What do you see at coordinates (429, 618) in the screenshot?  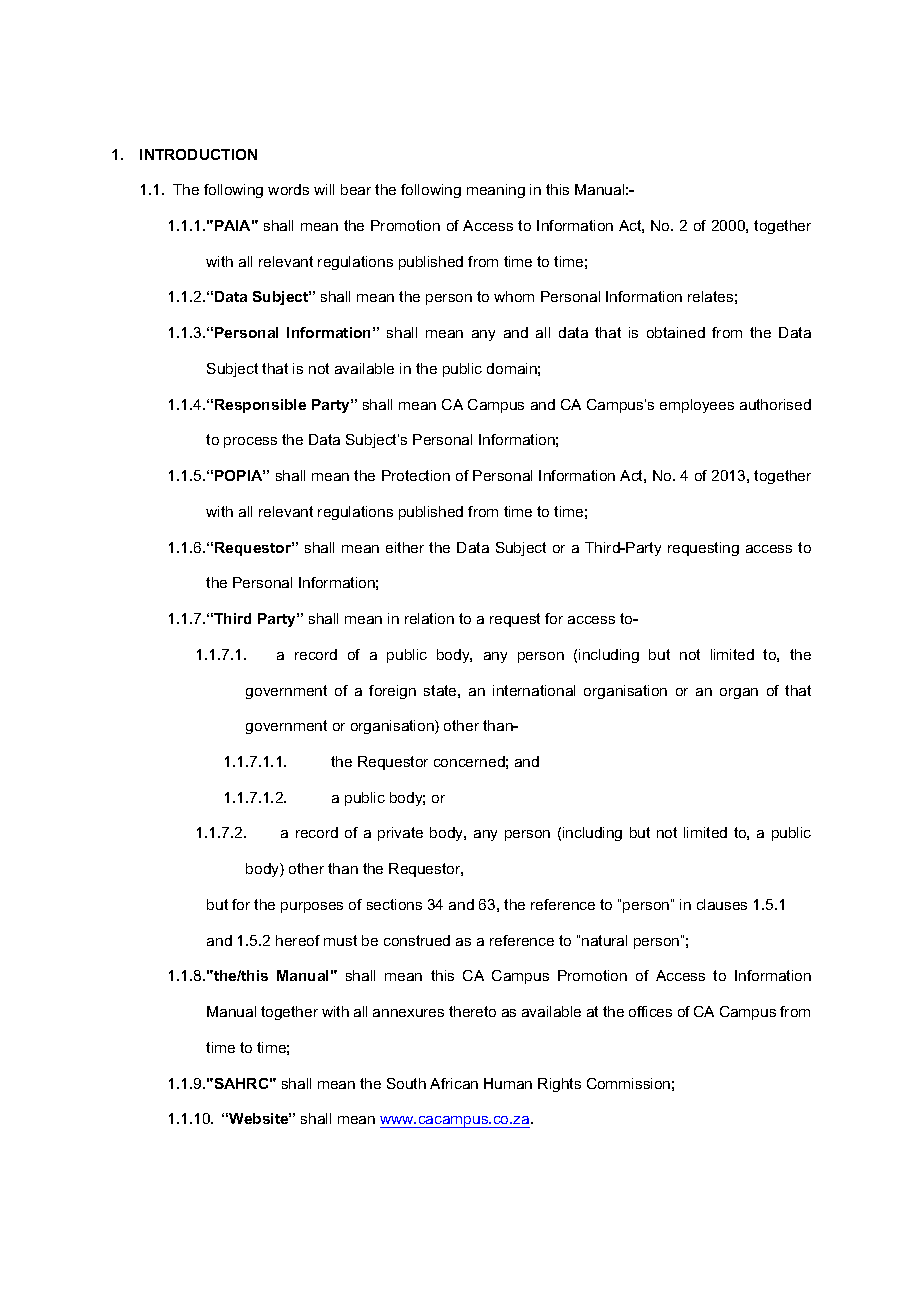 I see `relation` at bounding box center [429, 618].
